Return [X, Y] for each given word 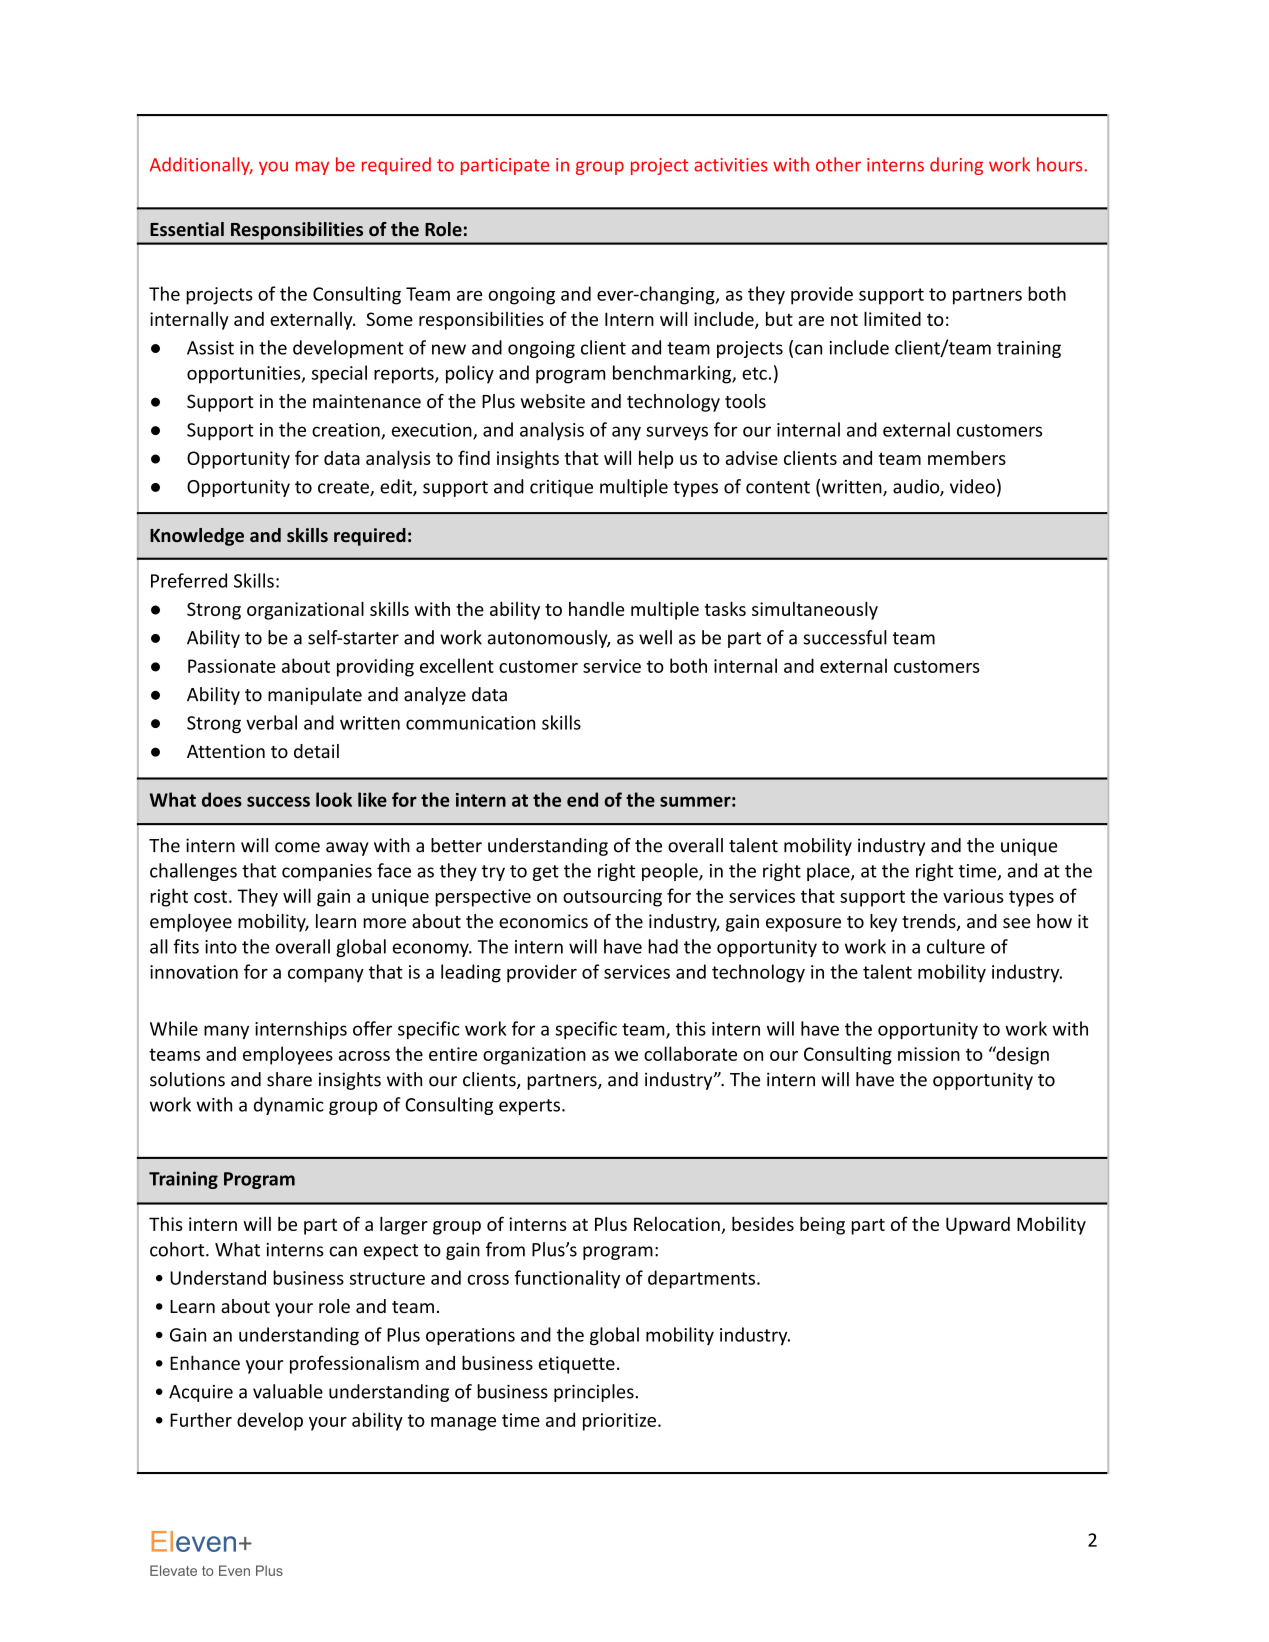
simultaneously [815, 610]
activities [731, 165]
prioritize [619, 1422]
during [956, 166]
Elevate [173, 1570]
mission [929, 1054]
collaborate [690, 1053]
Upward [978, 1226]
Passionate [232, 666]
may [312, 168]
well [655, 637]
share [289, 1079]
